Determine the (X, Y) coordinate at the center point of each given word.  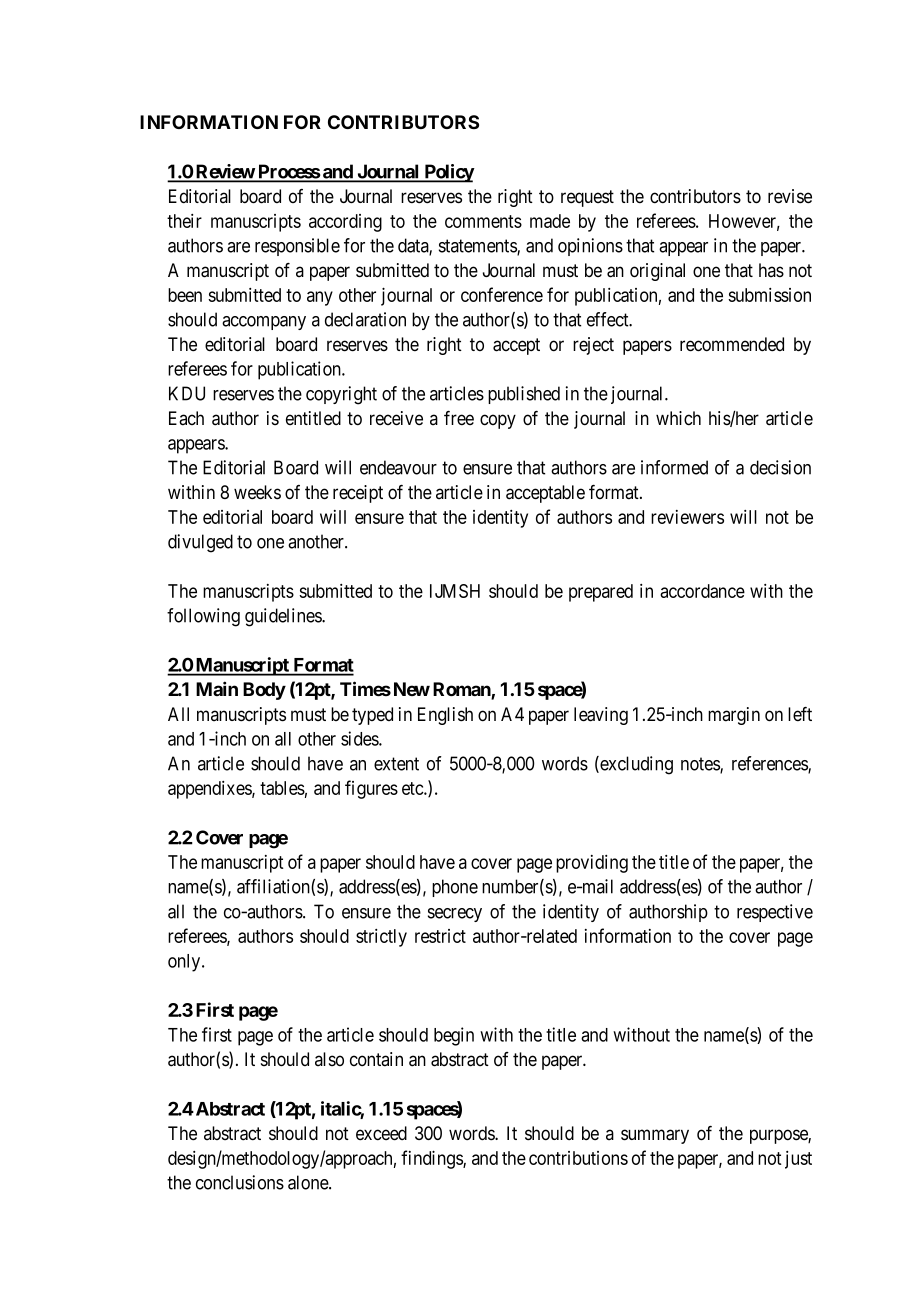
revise (790, 196)
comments (483, 221)
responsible (297, 247)
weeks (257, 492)
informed (674, 467)
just (798, 1160)
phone (455, 888)
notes (701, 765)
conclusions (240, 1182)
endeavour (398, 467)
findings (432, 1159)
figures (371, 789)
